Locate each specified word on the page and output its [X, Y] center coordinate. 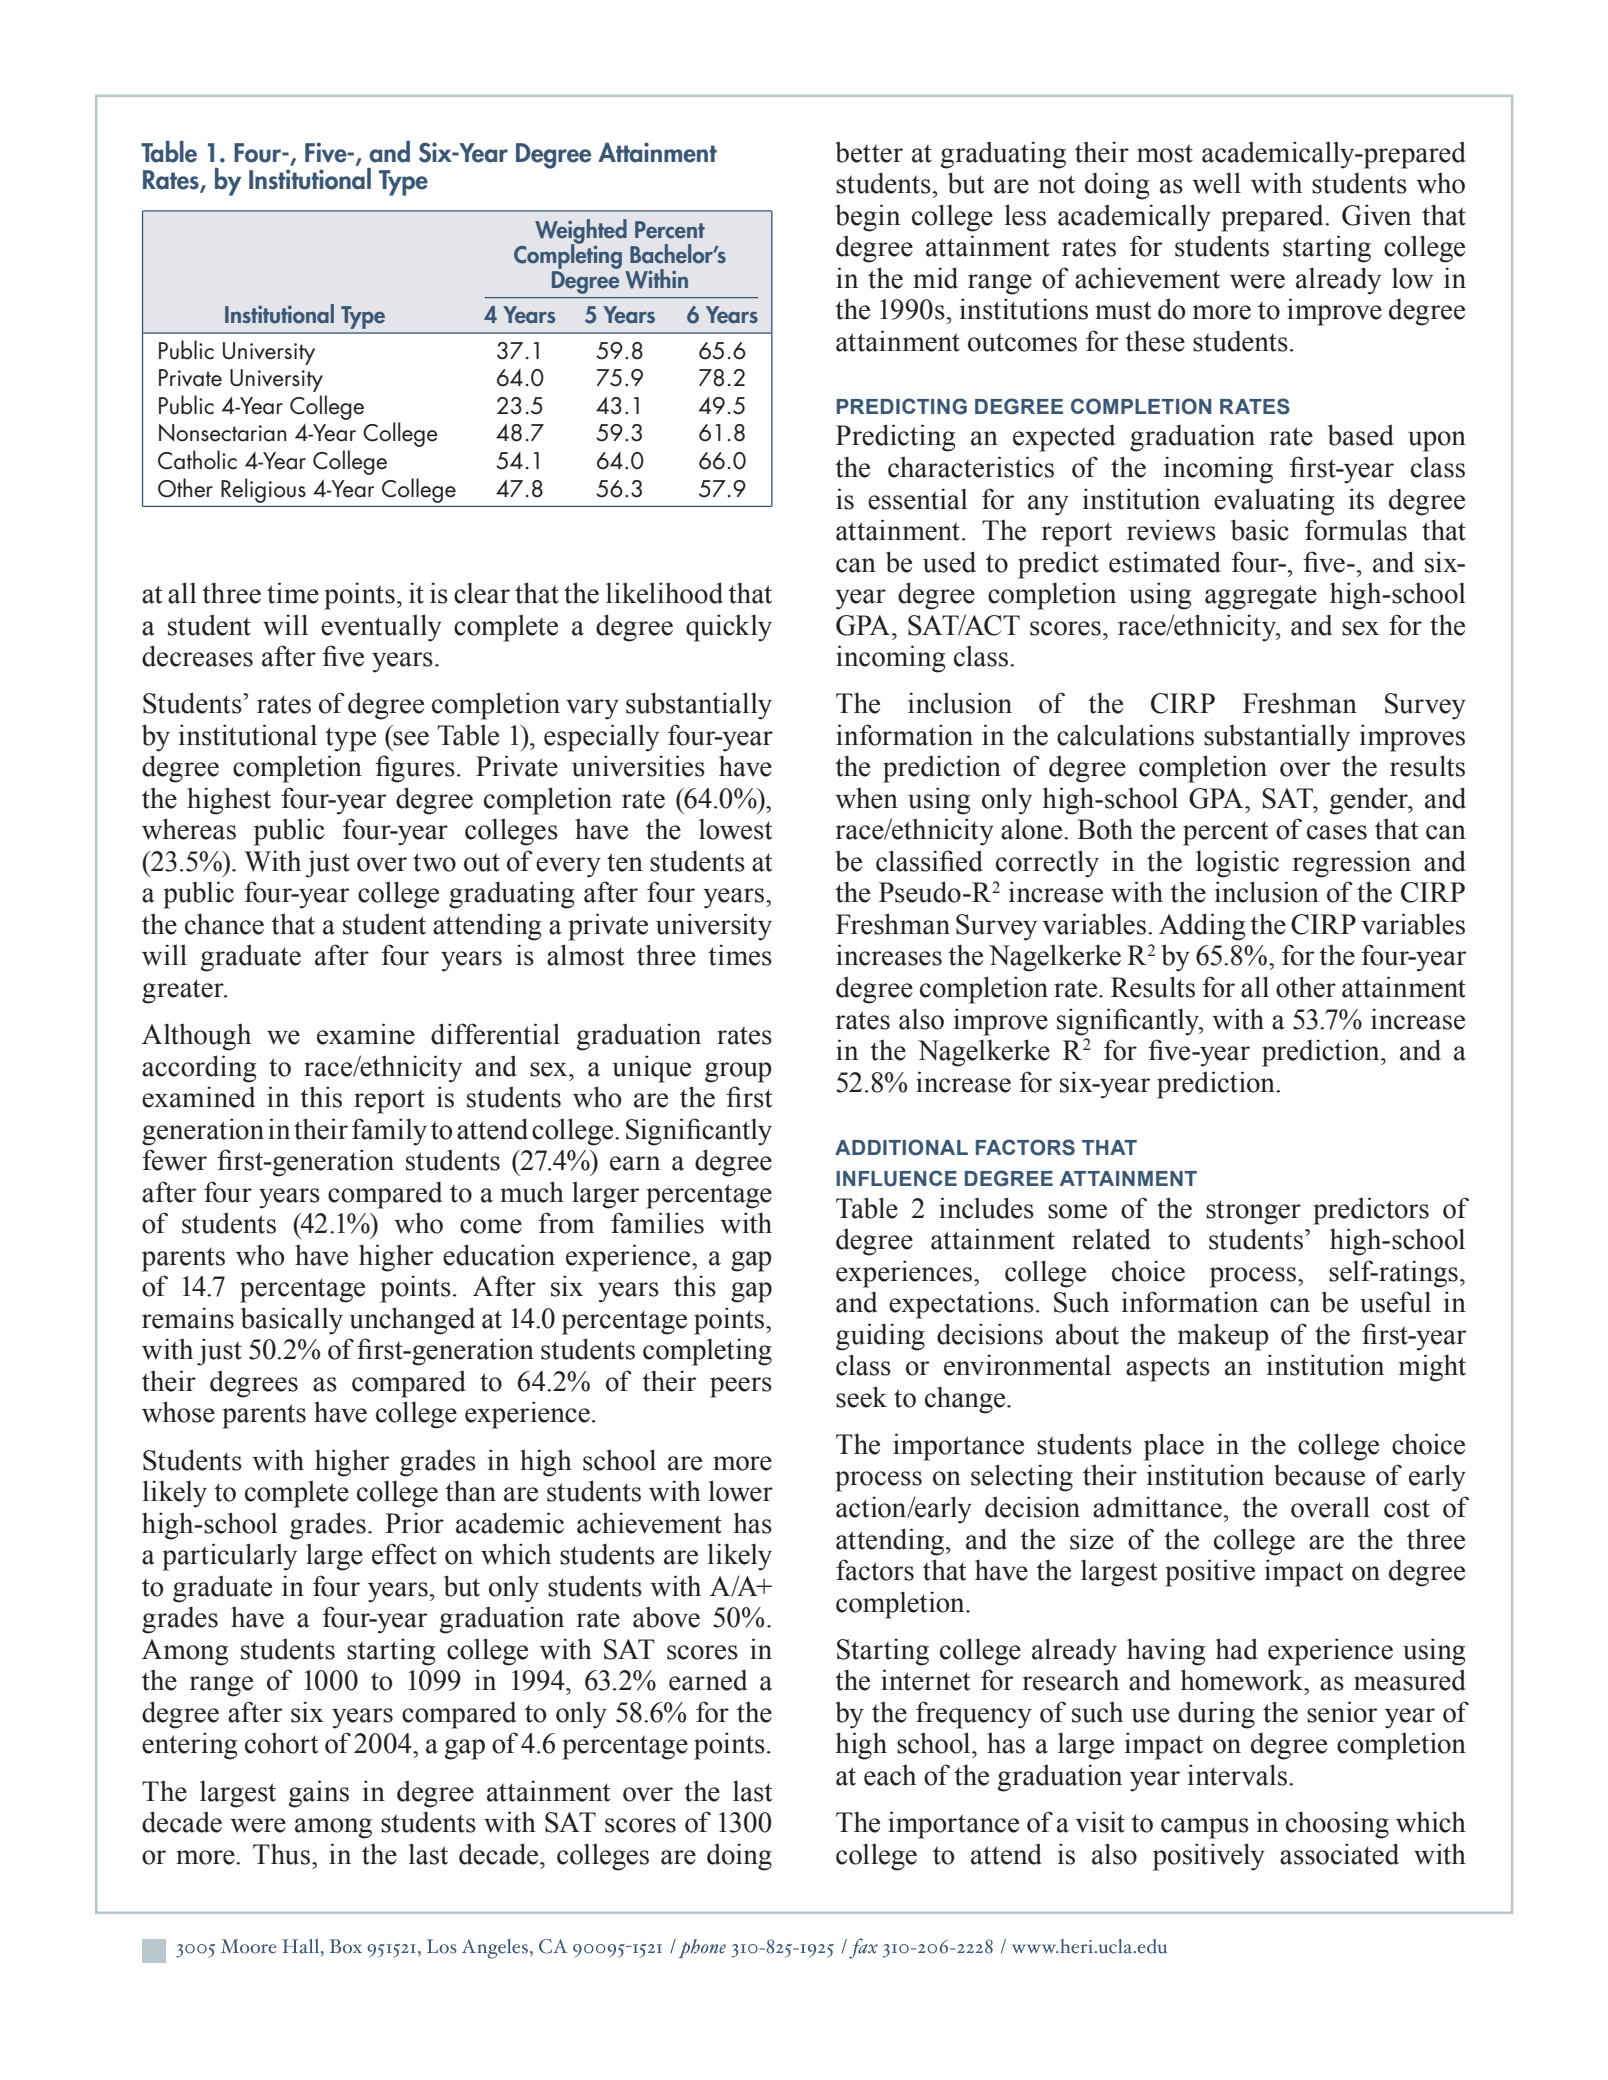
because [1319, 1475]
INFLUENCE [896, 1178]
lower [741, 1491]
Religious [263, 490]
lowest [735, 829]
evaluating [1274, 502]
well [1216, 183]
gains [318, 1794]
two [434, 862]
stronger [1253, 1212]
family [389, 1132]
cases [1337, 832]
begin [867, 218]
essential [918, 499]
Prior [414, 1523]
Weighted [581, 232]
